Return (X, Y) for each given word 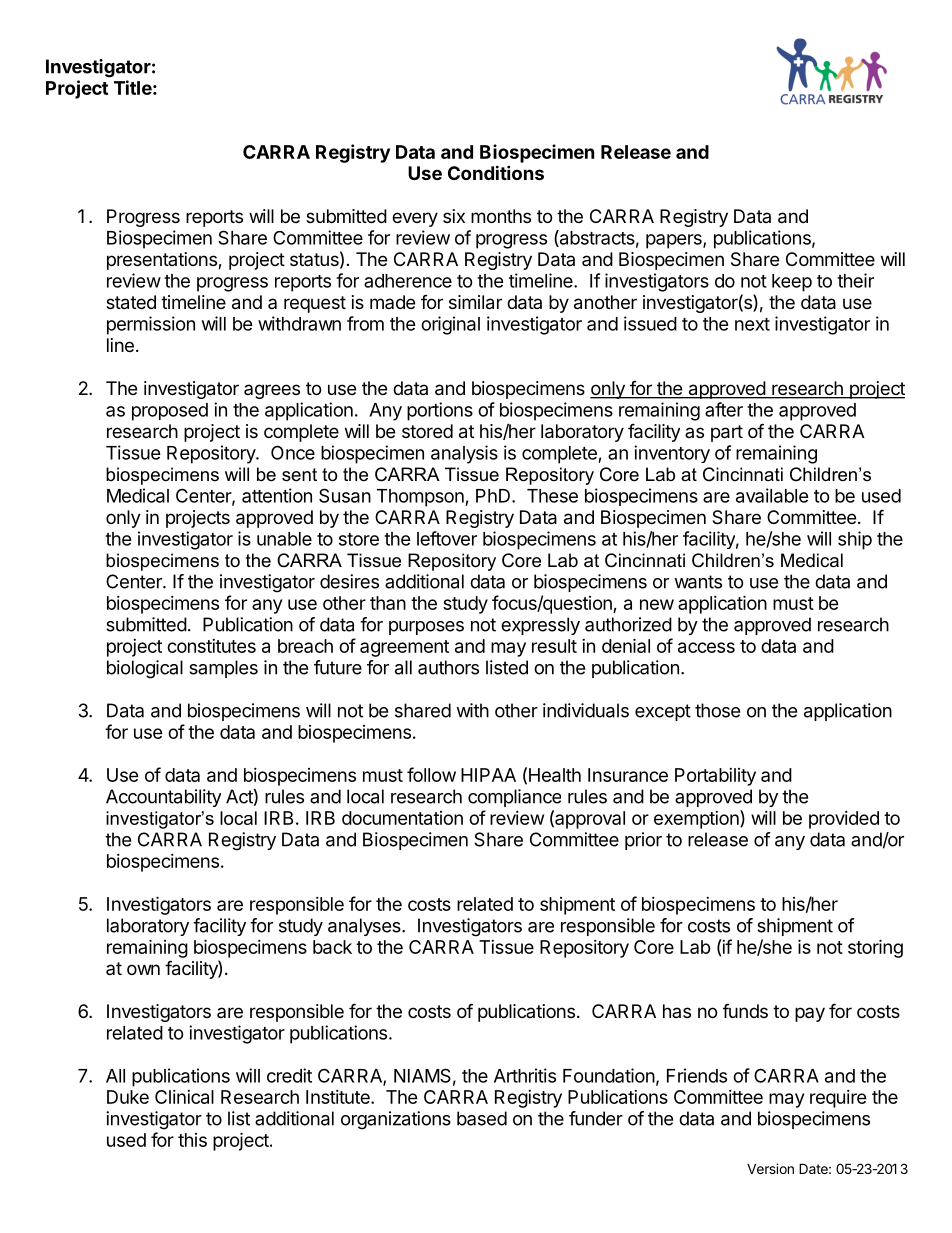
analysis (464, 454)
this (192, 1140)
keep (792, 283)
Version (770, 1168)
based (482, 1118)
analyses (365, 927)
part (727, 433)
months (501, 216)
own (143, 969)
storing (875, 948)
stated (131, 302)
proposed (170, 412)
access (706, 647)
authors (448, 667)
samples (223, 669)
